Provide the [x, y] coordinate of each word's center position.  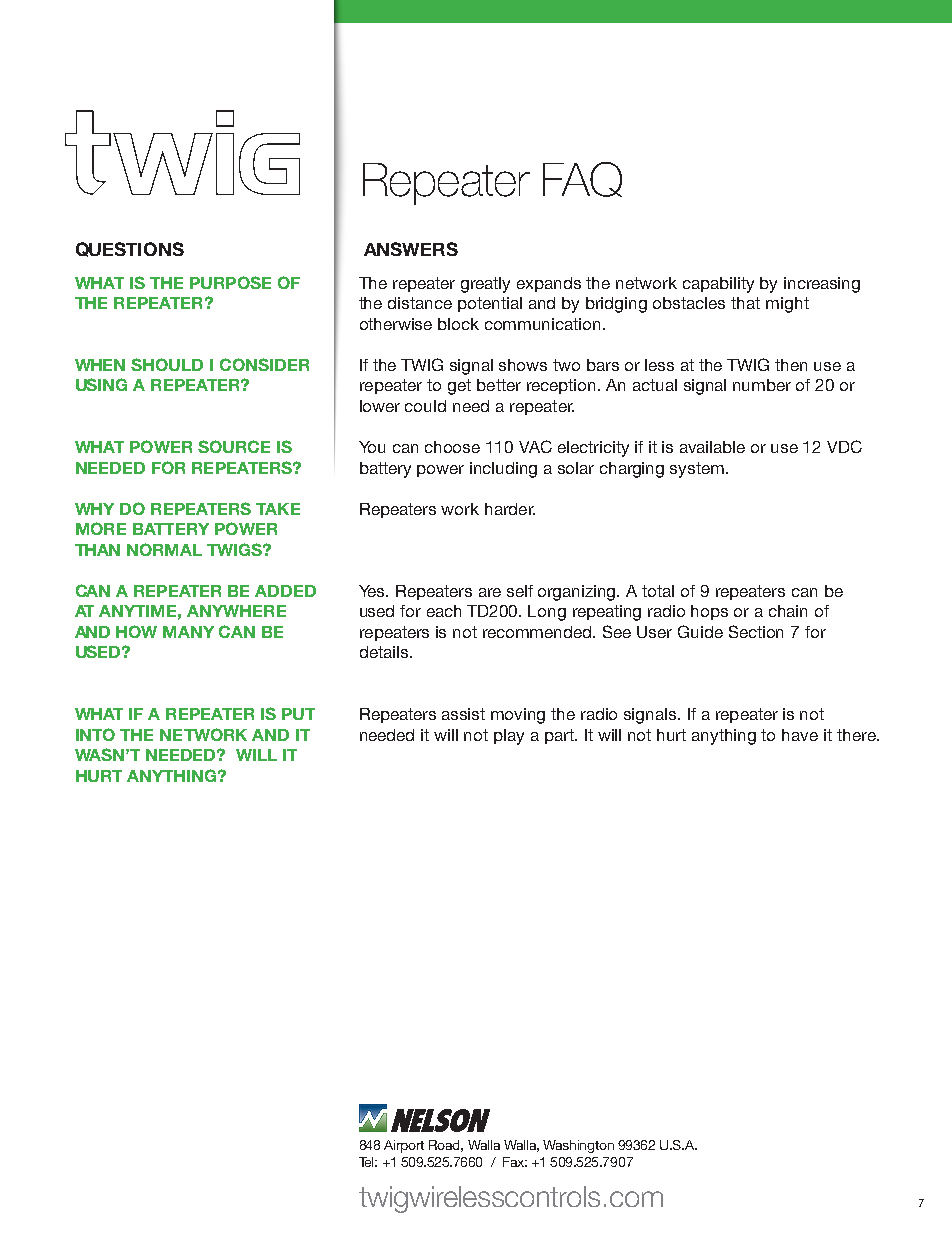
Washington [578, 1146]
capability [718, 285]
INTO [95, 734]
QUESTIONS [130, 249]
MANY [188, 632]
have [800, 735]
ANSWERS [411, 249]
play [509, 737]
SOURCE [234, 446]
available [712, 447]
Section [756, 631]
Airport [404, 1146]
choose [452, 447]
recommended [539, 632]
